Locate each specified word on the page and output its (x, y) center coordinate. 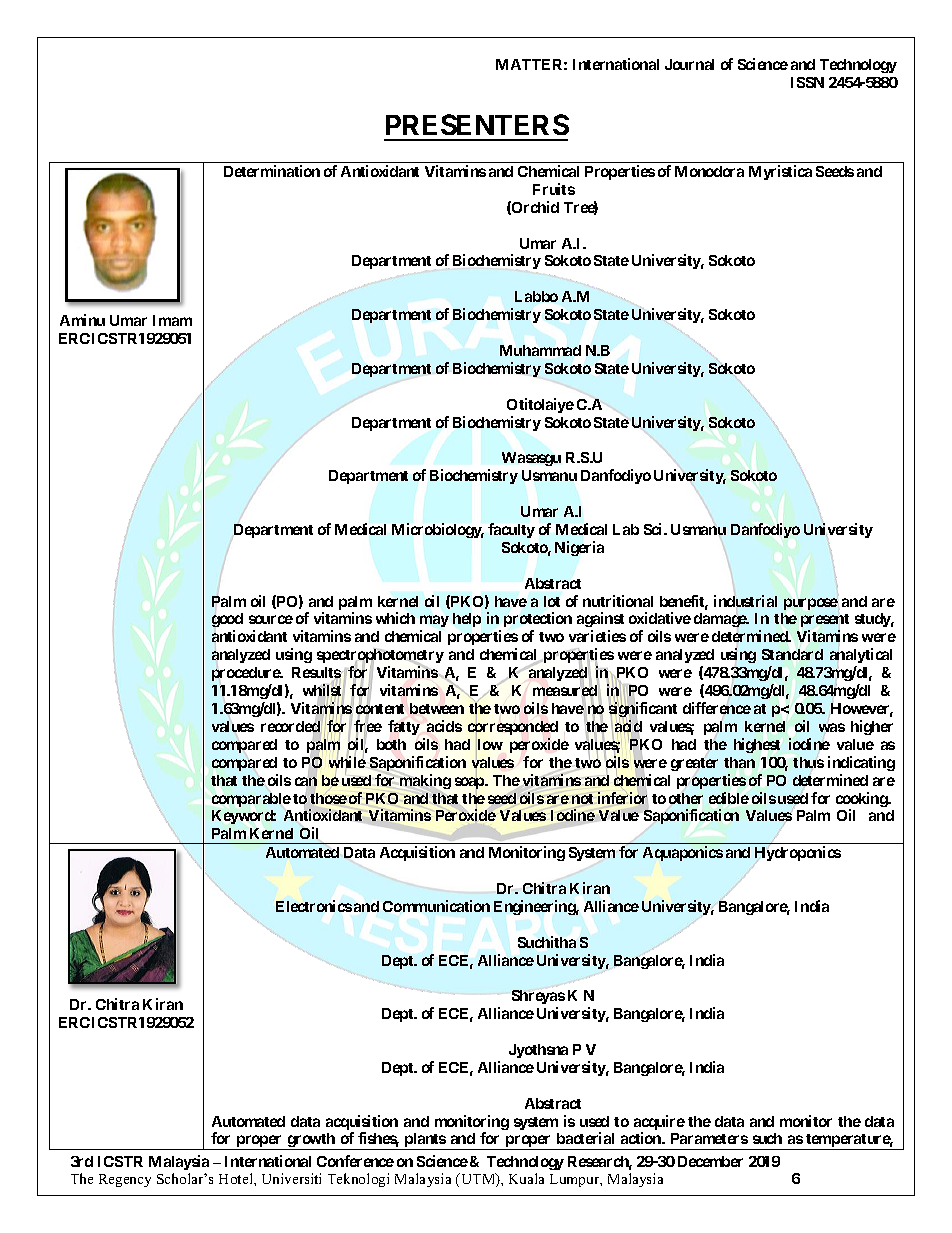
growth (311, 1141)
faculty (511, 530)
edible (729, 798)
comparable (251, 800)
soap (470, 783)
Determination (272, 171)
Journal (689, 64)
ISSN (807, 82)
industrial (745, 601)
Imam (172, 320)
